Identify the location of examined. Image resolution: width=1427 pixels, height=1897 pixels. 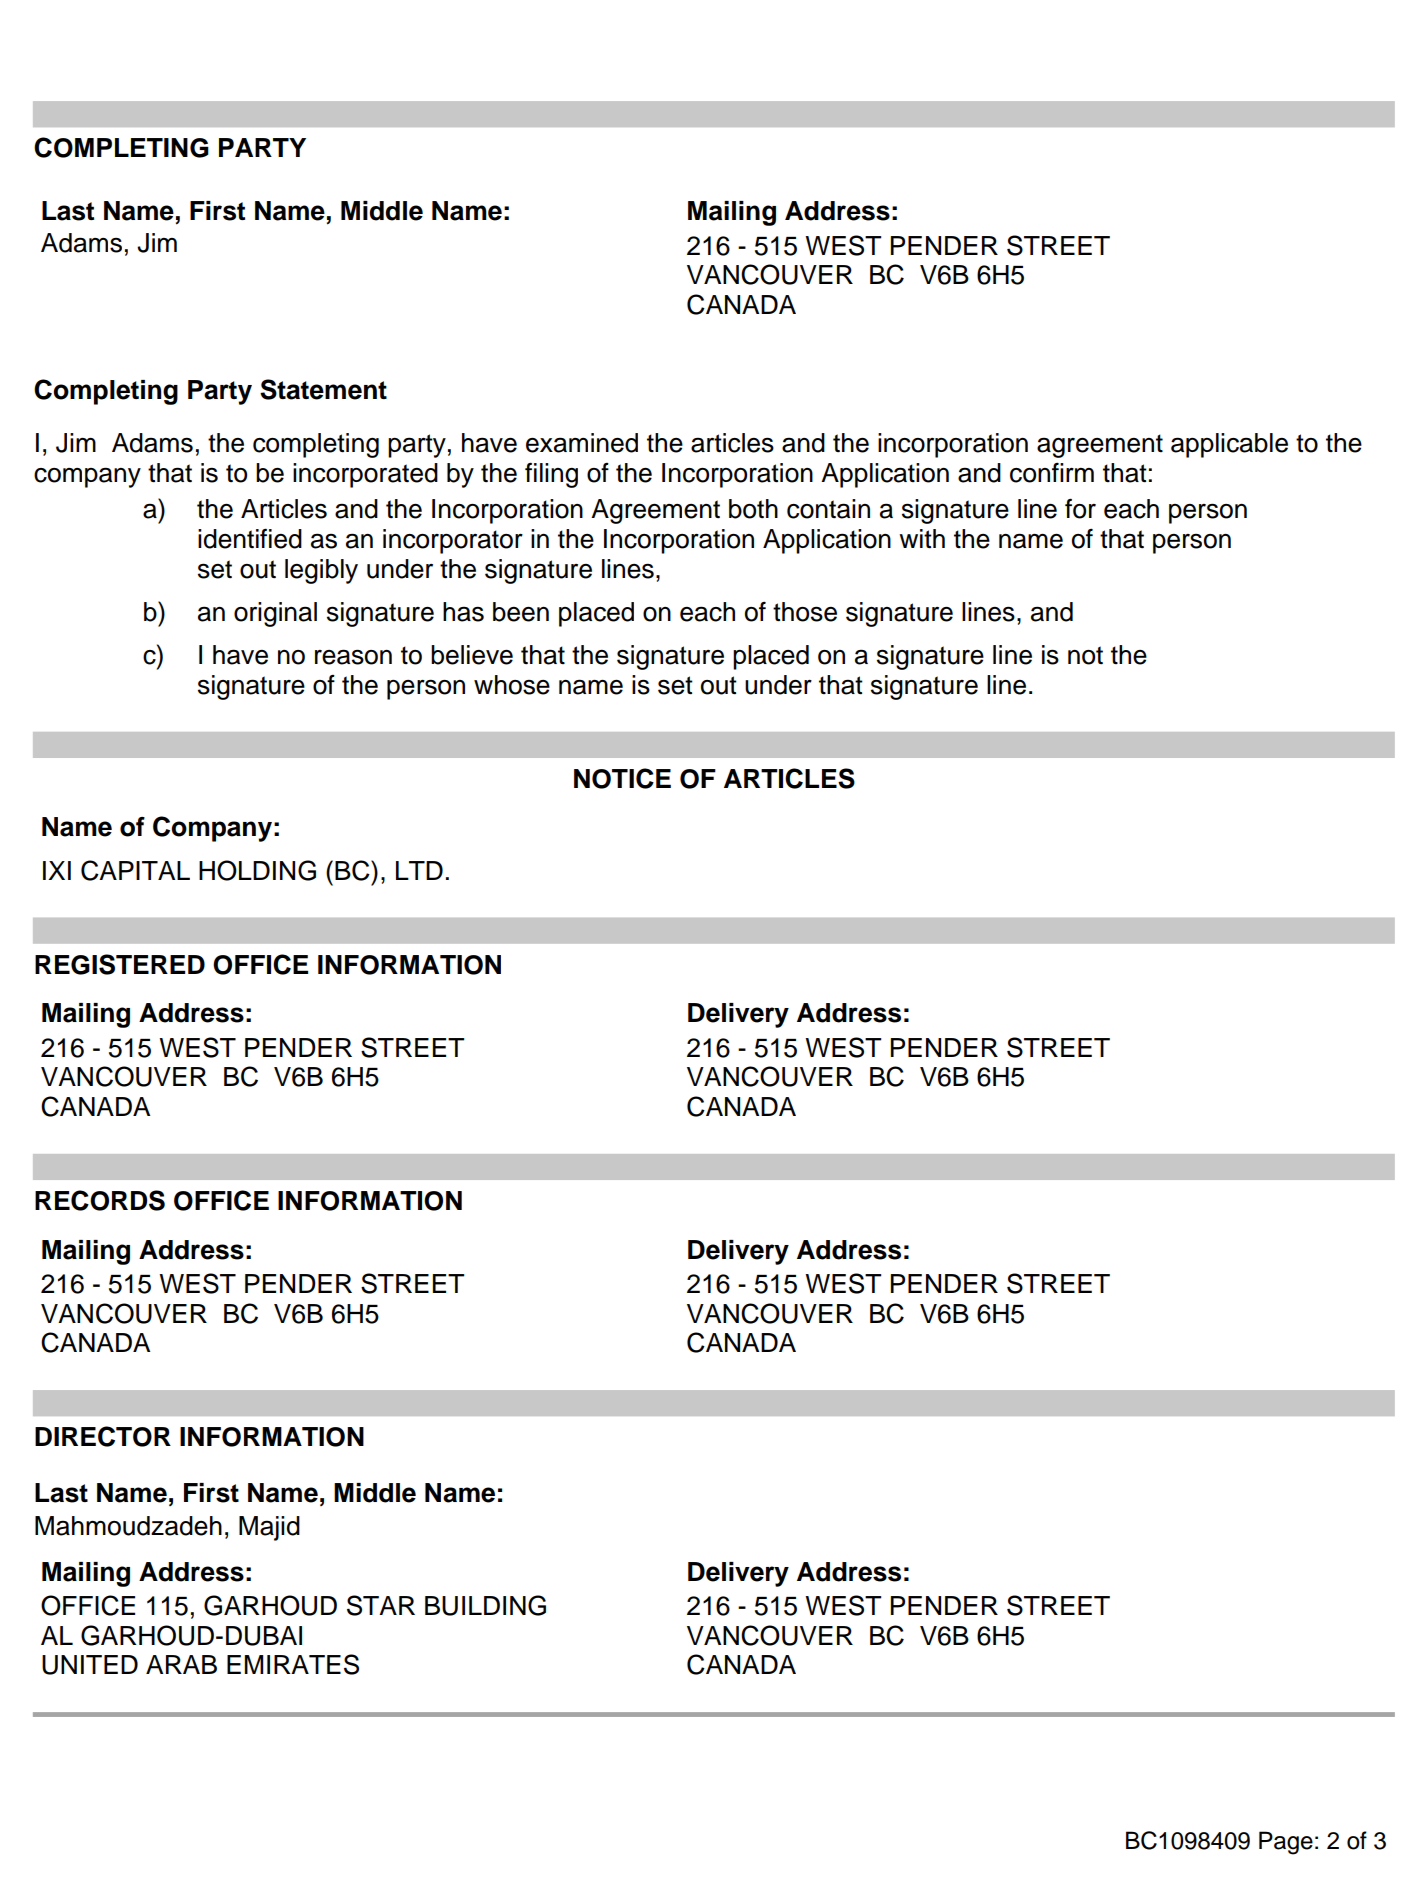
(582, 443).
